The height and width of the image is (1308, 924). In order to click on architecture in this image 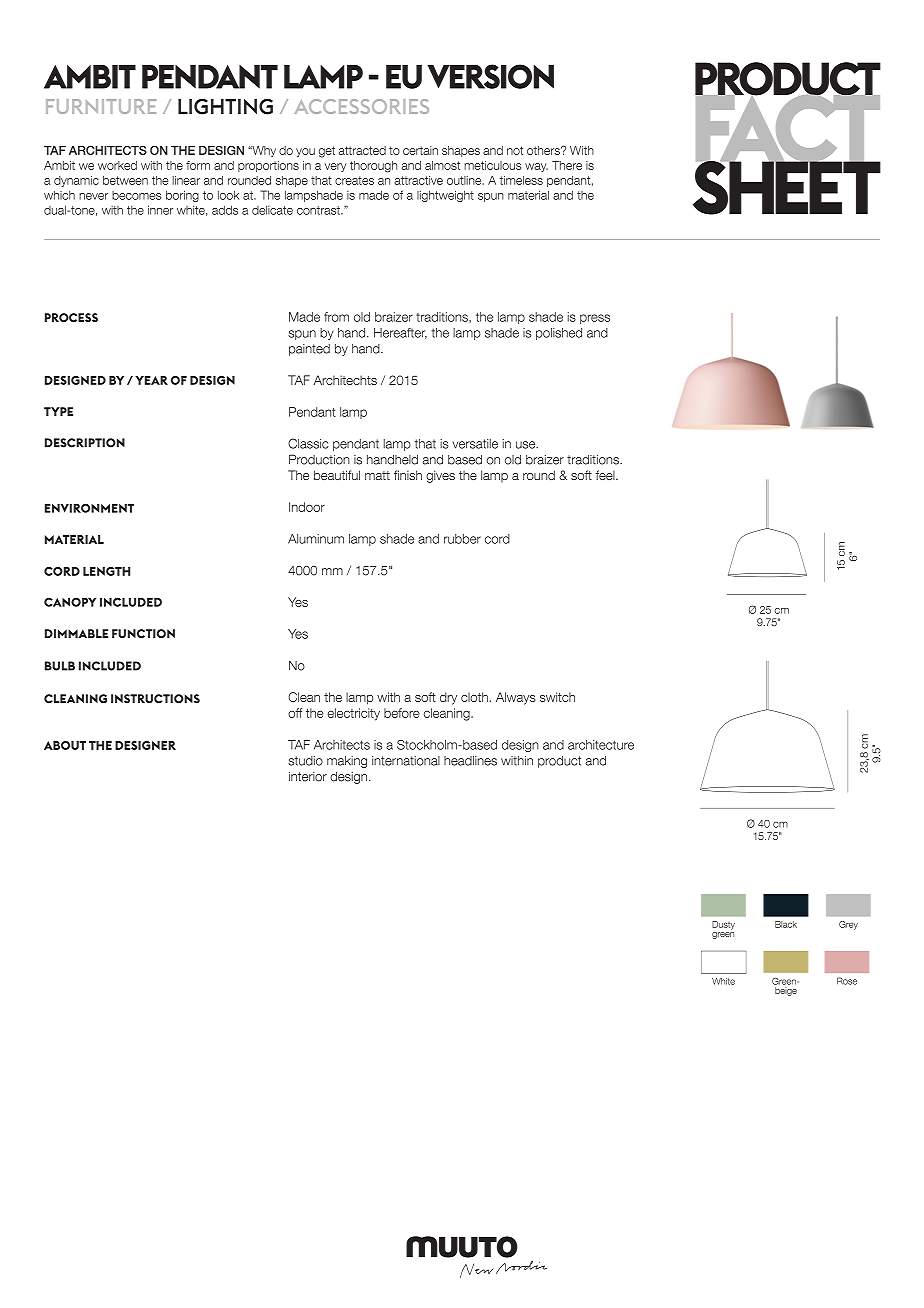, I will do `click(601, 745)`.
